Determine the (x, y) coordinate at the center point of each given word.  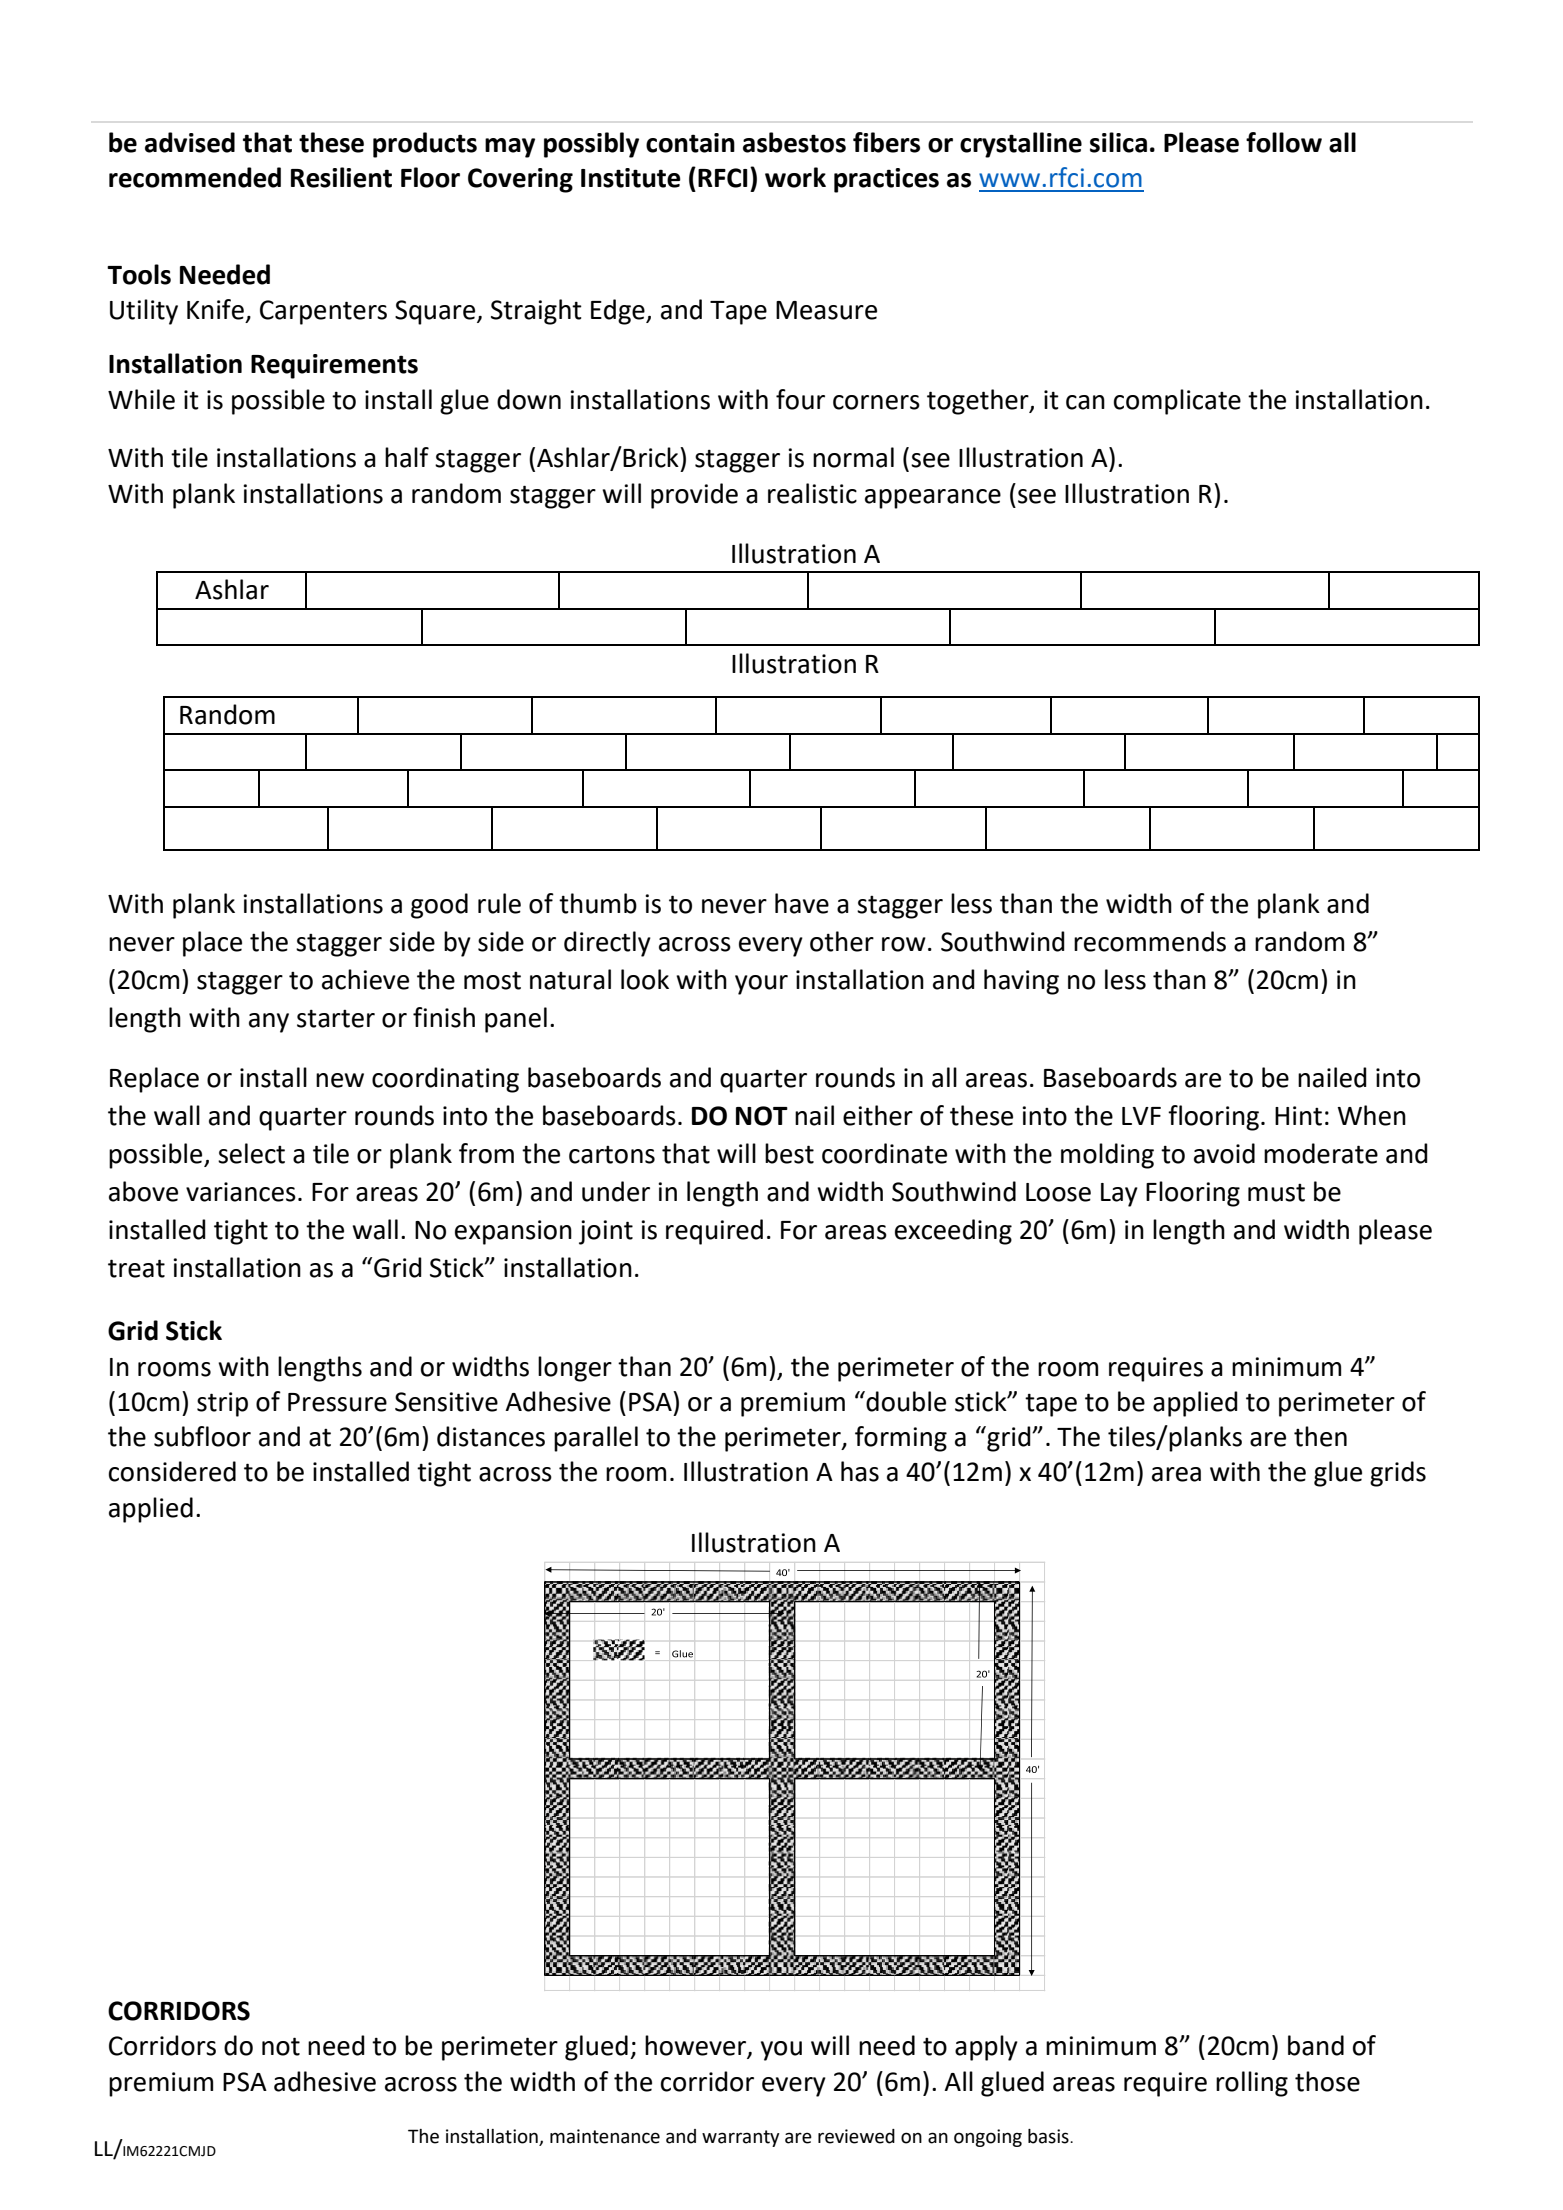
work (795, 177)
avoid (1224, 1153)
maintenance (605, 2136)
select (251, 1153)
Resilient (341, 177)
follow (1284, 142)
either (878, 1115)
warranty (741, 2138)
